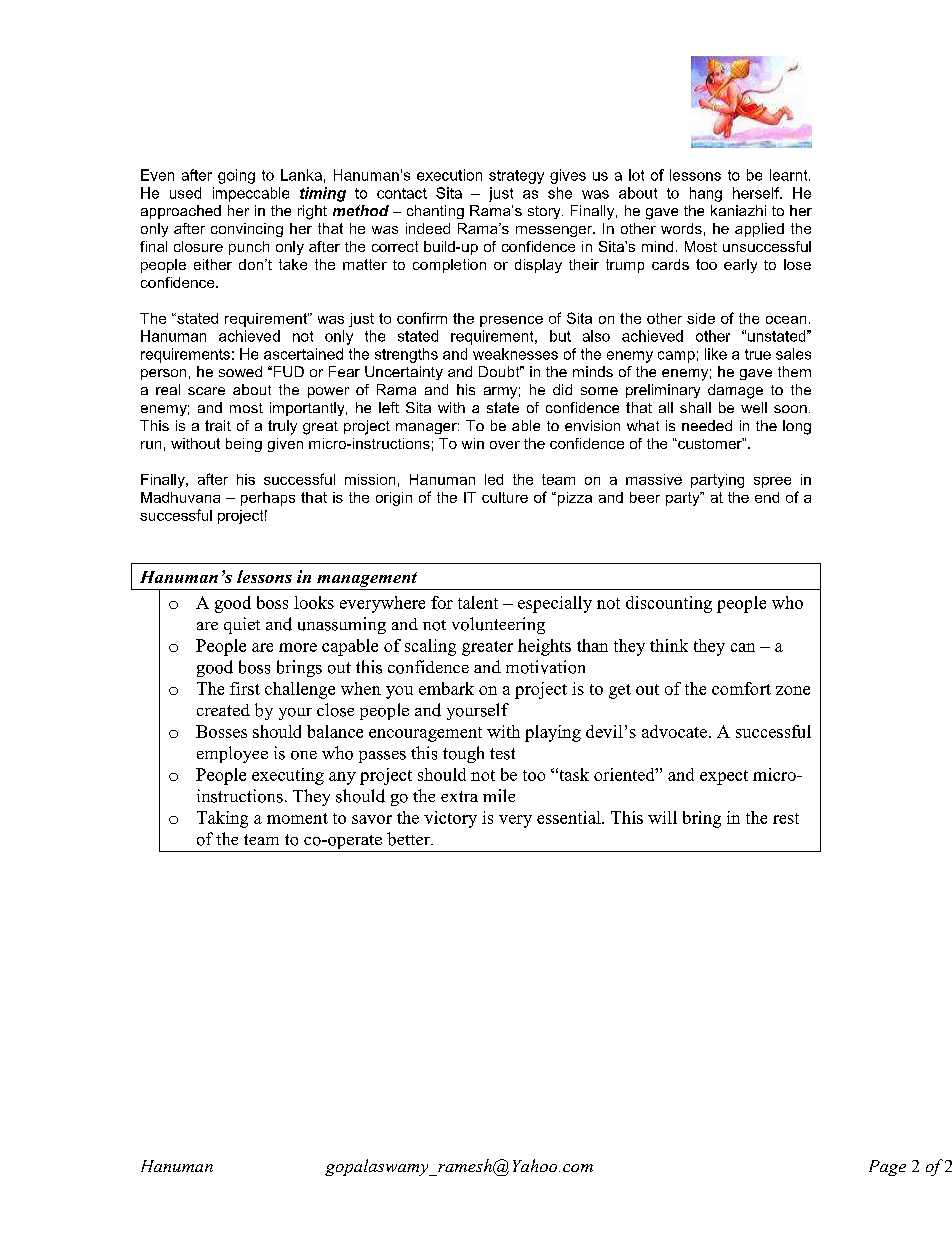 Image resolution: width=952 pixels, height=1233 pixels. Describe the element at coordinates (242, 625) in the screenshot. I see `quiet` at that location.
